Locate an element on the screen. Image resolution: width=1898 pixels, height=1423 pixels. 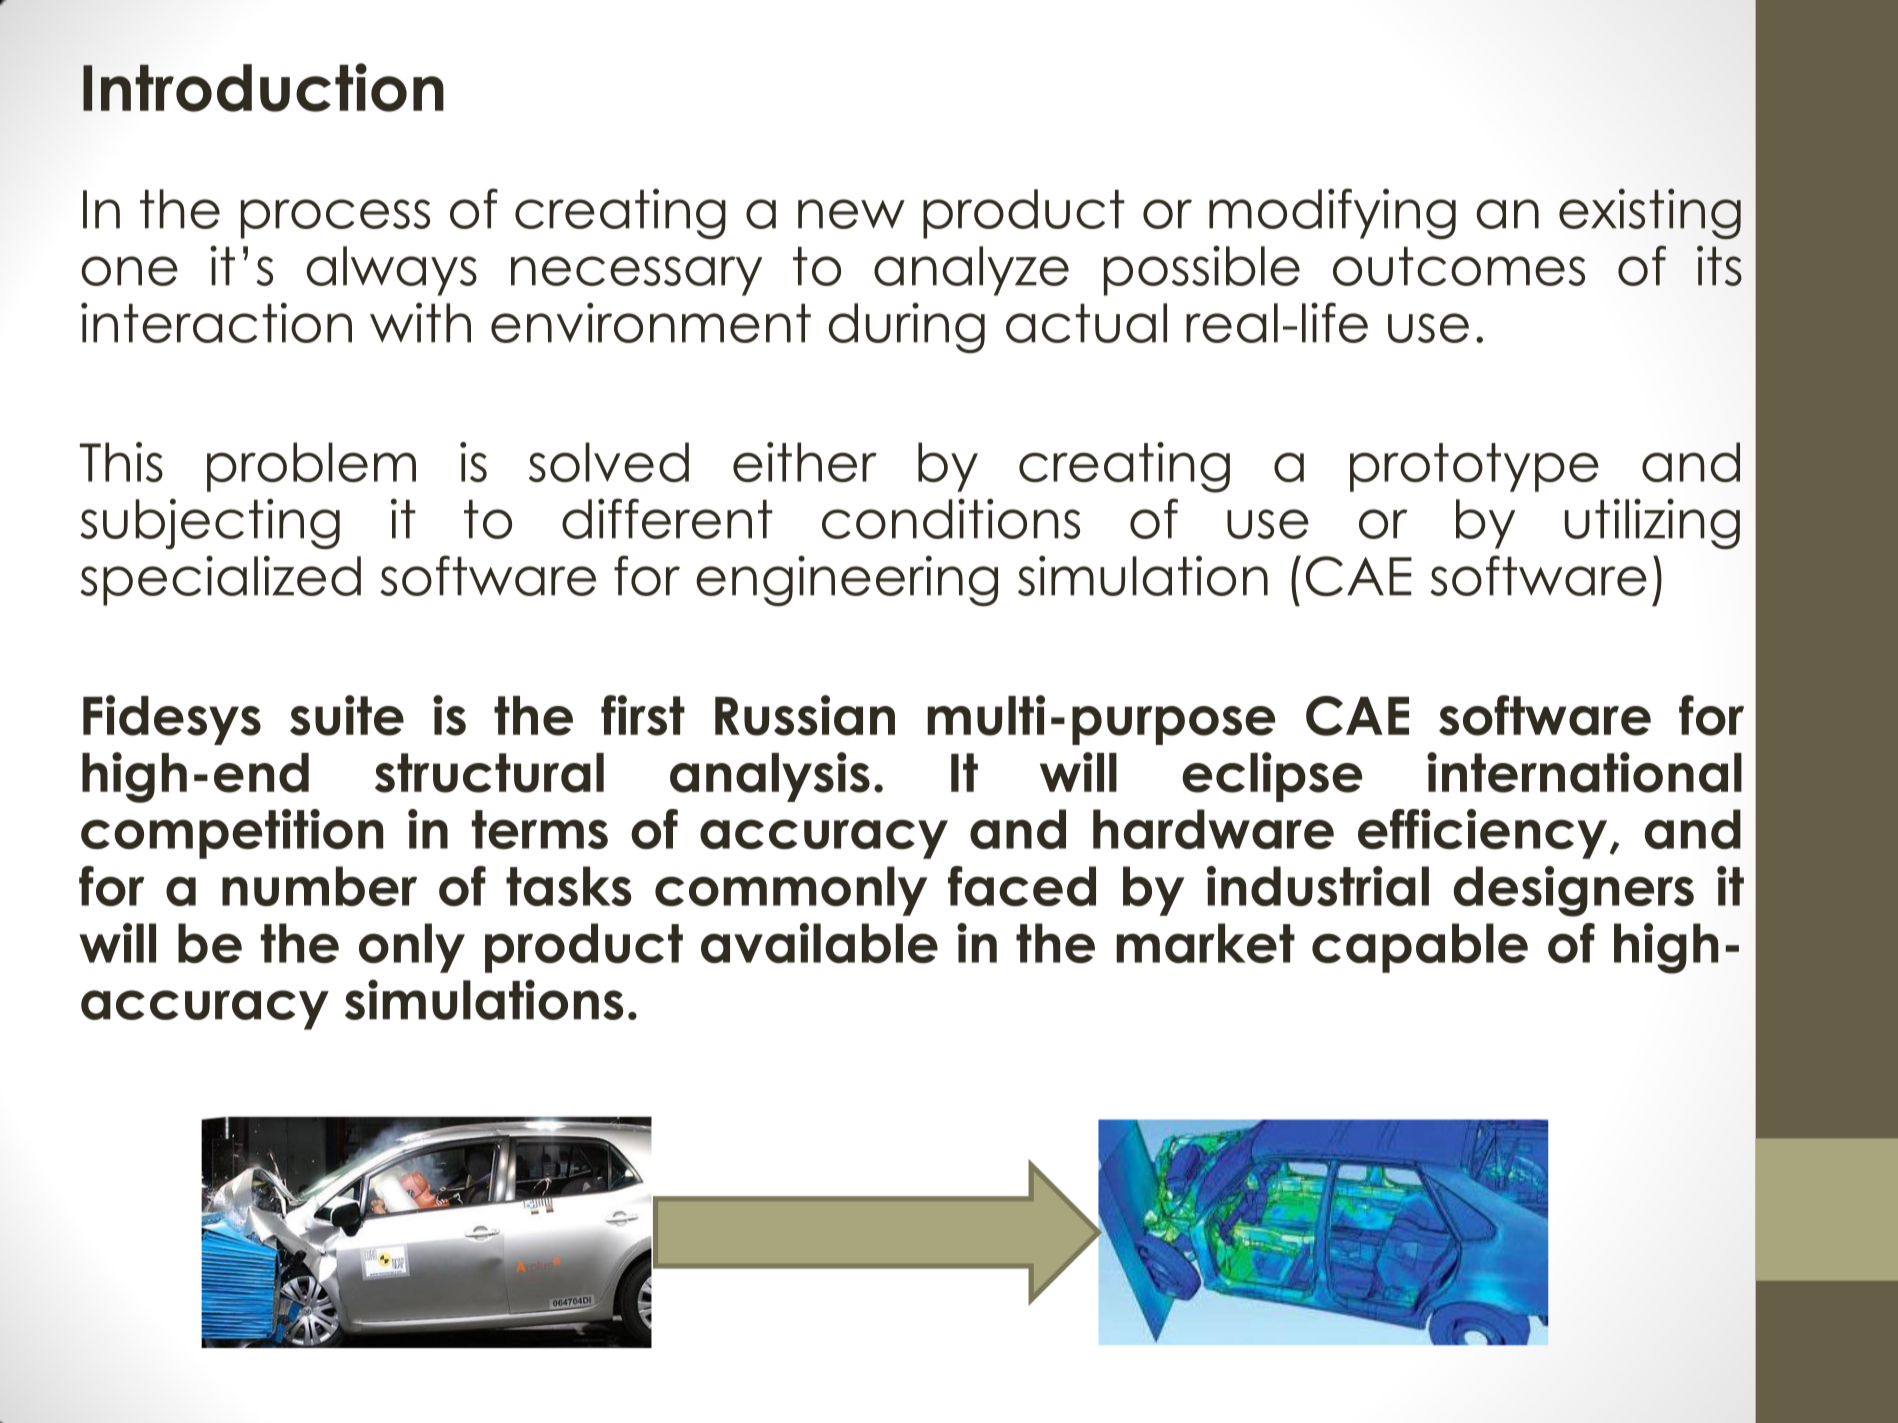
utilizing is located at coordinates (1652, 524).
